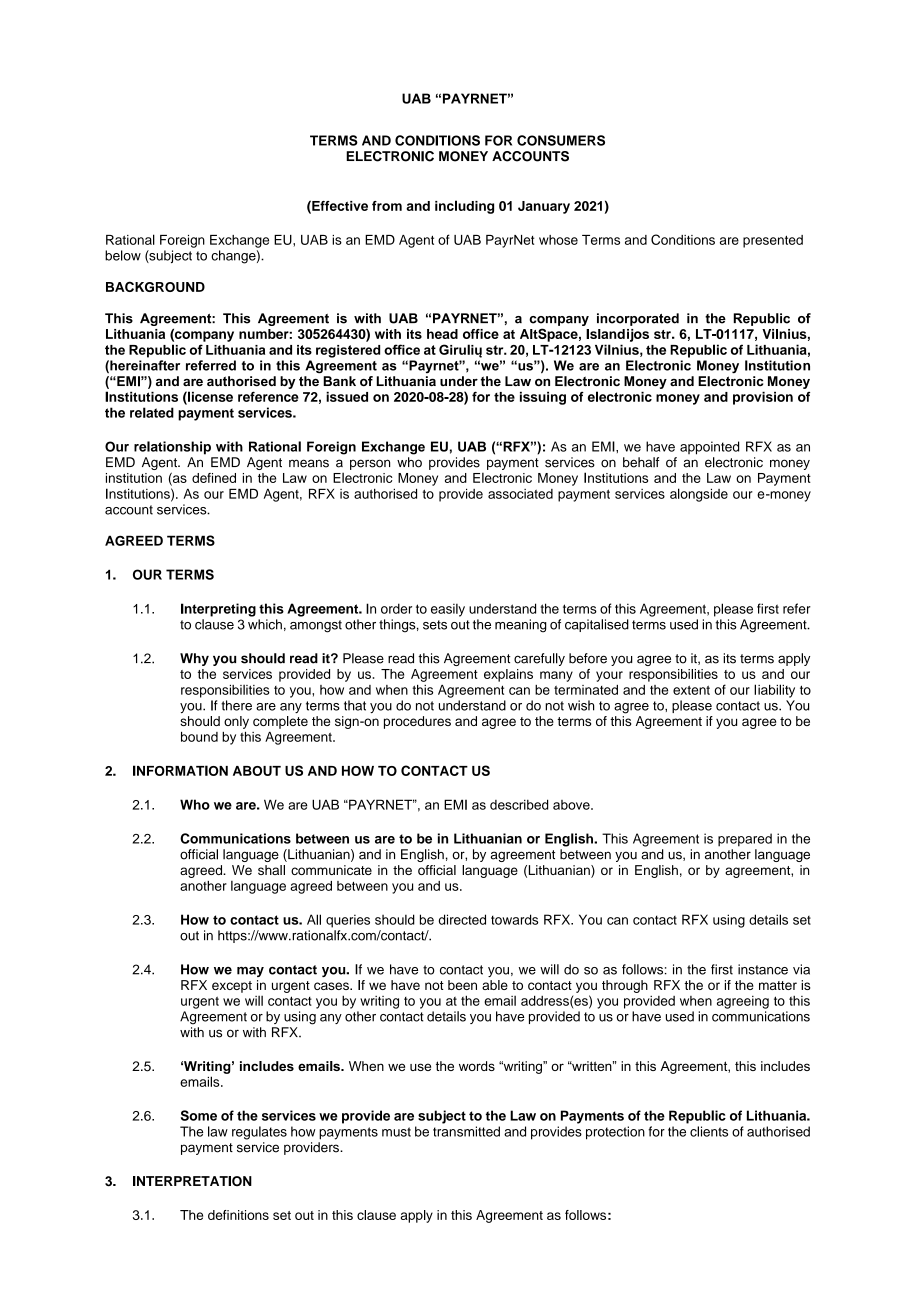 The image size is (903, 1316). Describe the element at coordinates (194, 659) in the image. I see `Why` at that location.
